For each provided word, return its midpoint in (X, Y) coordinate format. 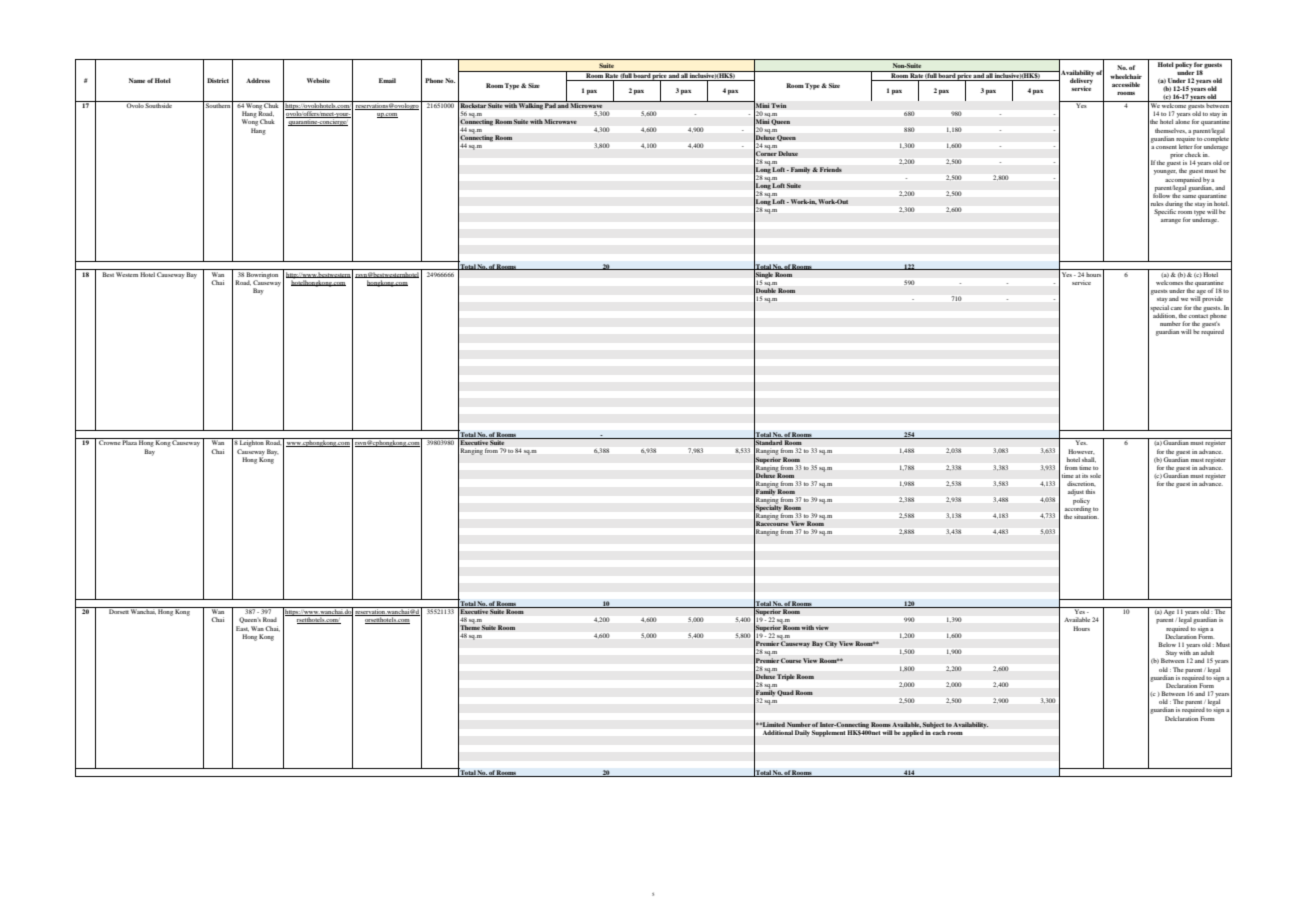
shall (1089, 460)
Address (258, 80)
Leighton (251, 442)
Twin (779, 105)
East (242, 629)
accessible (1126, 84)
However (1081, 451)
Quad (785, 693)
